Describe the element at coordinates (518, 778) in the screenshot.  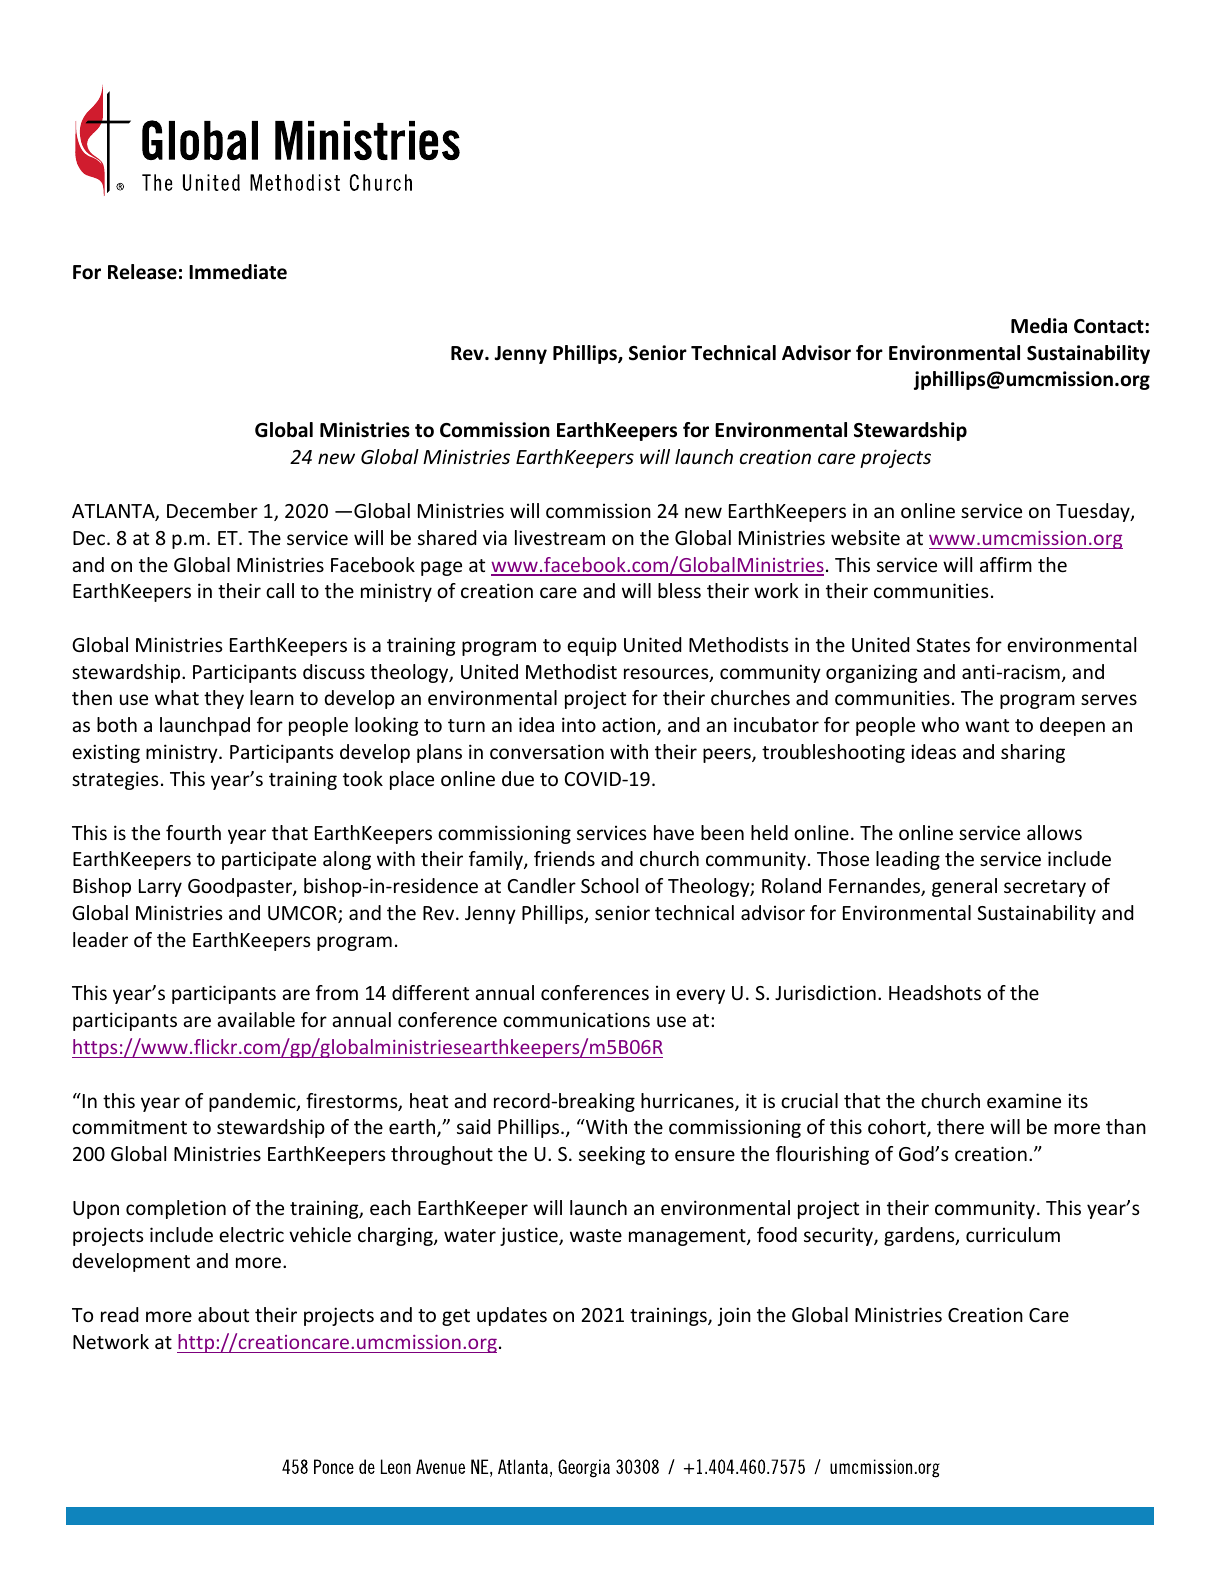
I see `due` at that location.
